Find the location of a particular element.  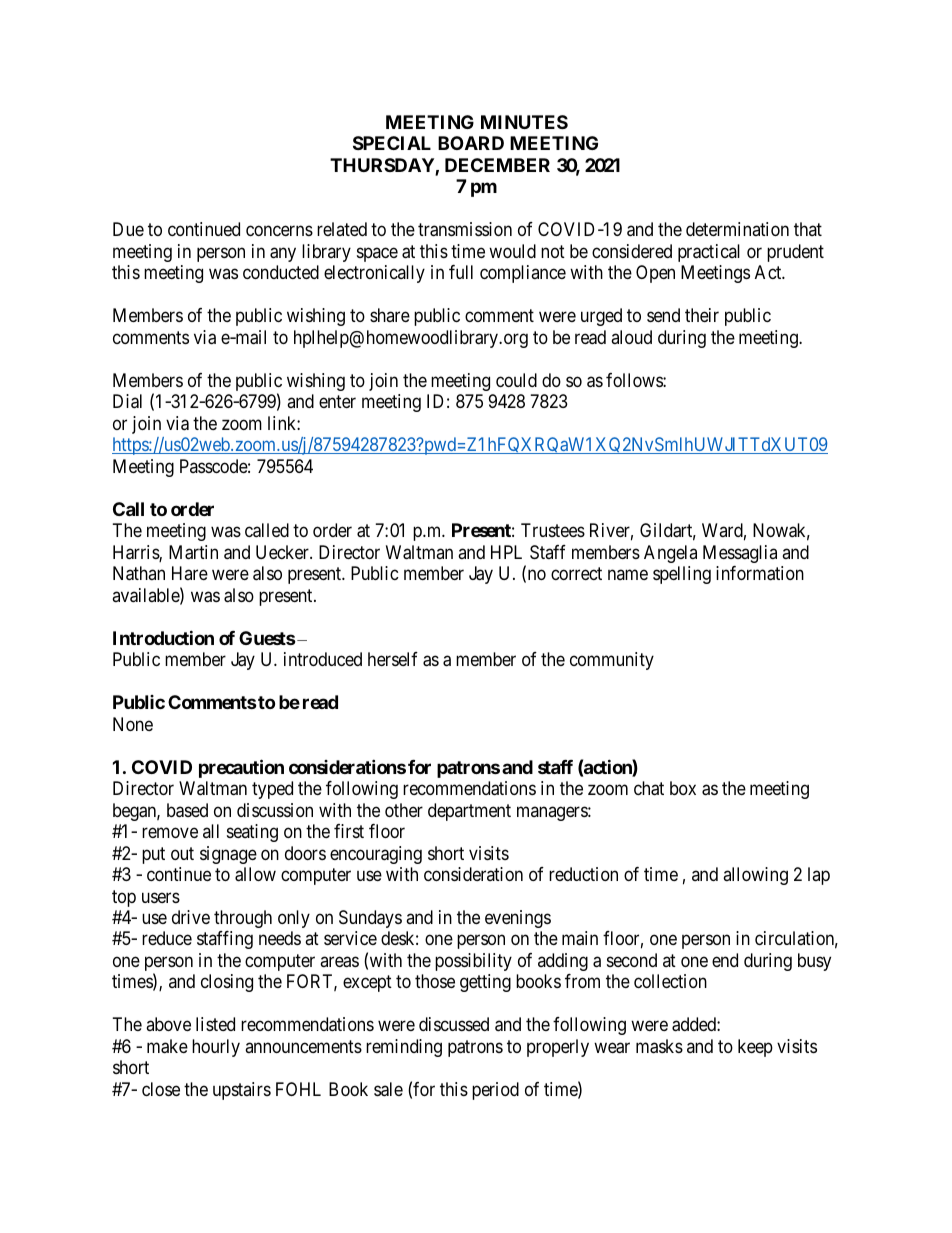

their is located at coordinates (702, 315).
